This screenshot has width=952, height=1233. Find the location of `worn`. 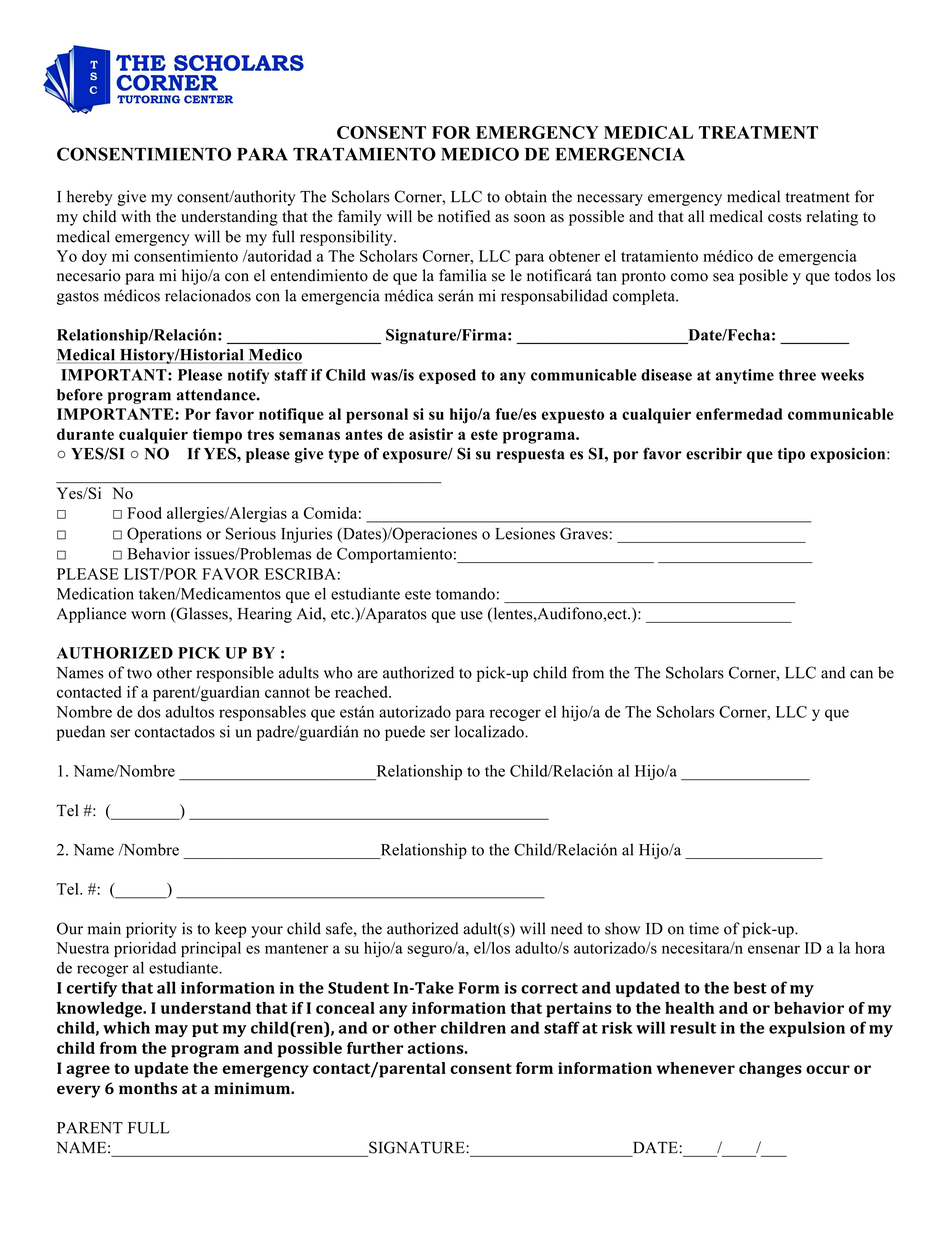

worn is located at coordinates (148, 615).
